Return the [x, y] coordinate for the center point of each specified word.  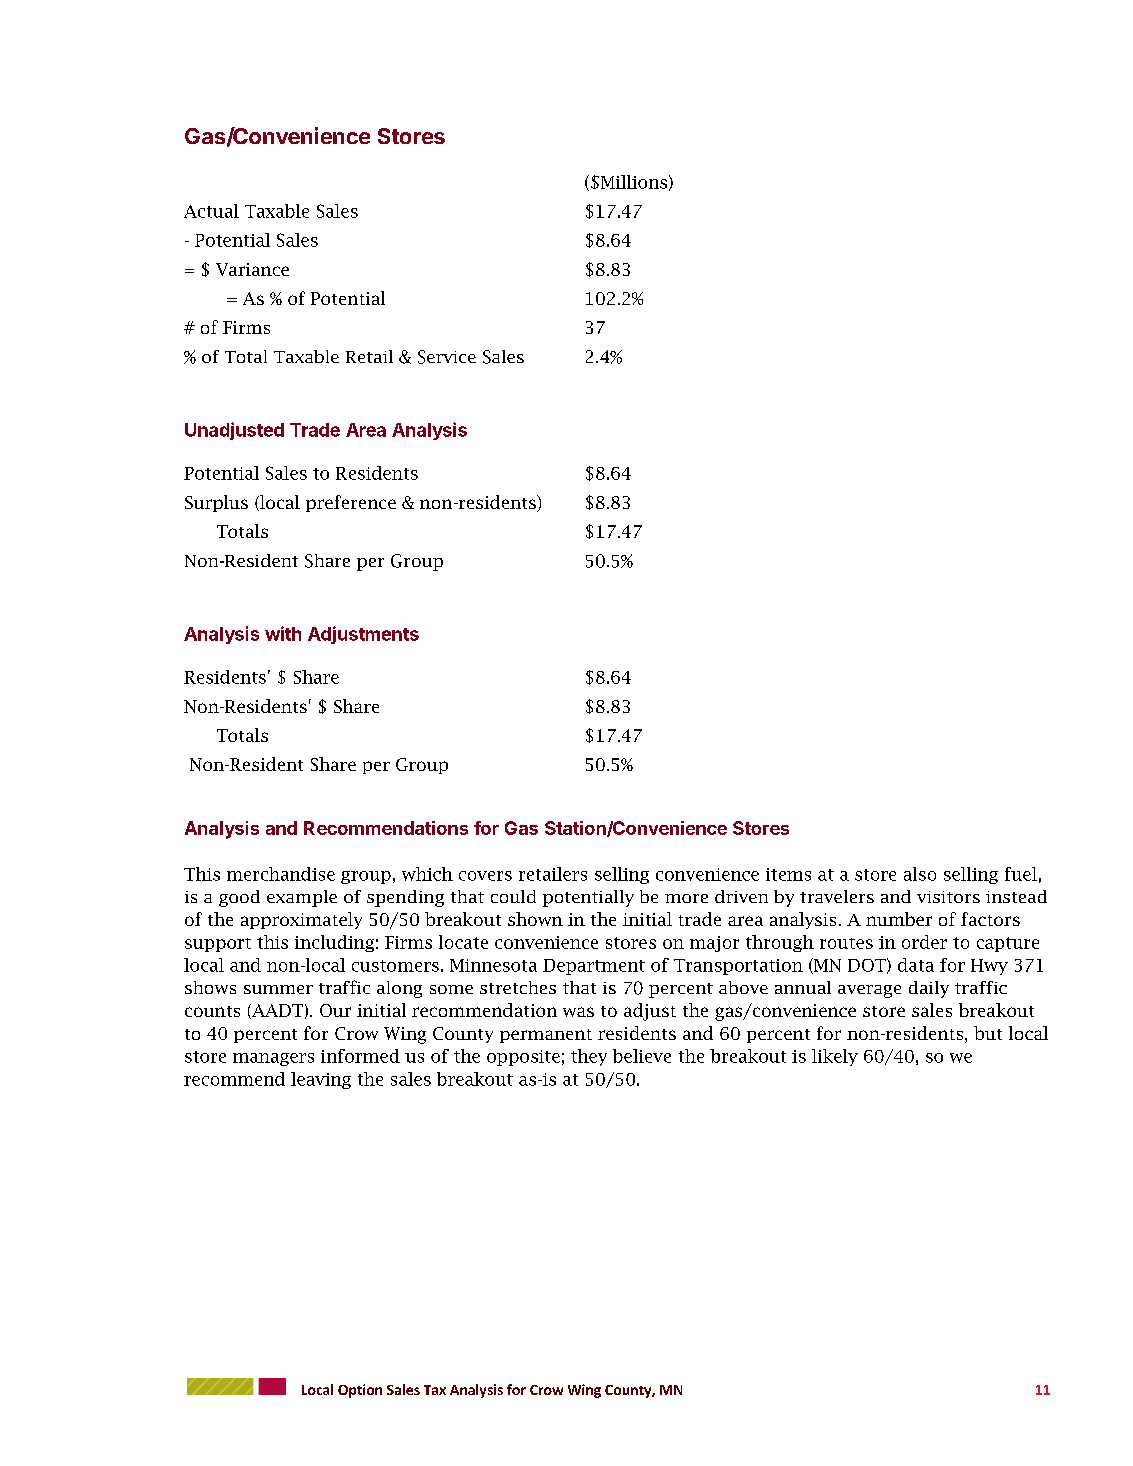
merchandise [281, 874]
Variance [252, 269]
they [589, 1057]
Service [447, 357]
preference [351, 503]
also [920, 874]
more [686, 898]
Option [360, 1391]
